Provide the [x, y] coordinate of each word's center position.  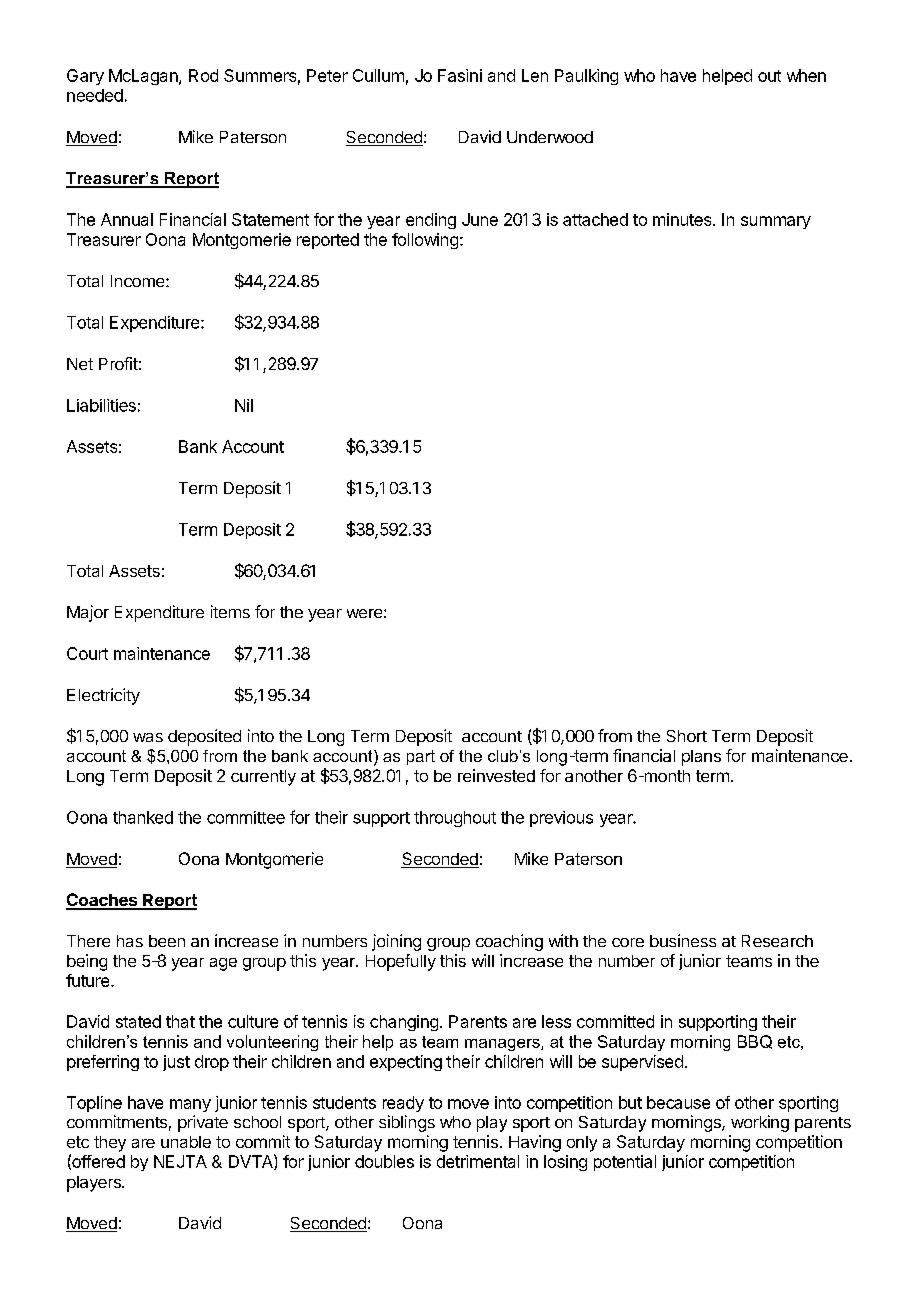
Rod [203, 75]
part [421, 757]
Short [687, 736]
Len [535, 75]
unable [186, 1142]
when [806, 75]
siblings [407, 1123]
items [230, 611]
